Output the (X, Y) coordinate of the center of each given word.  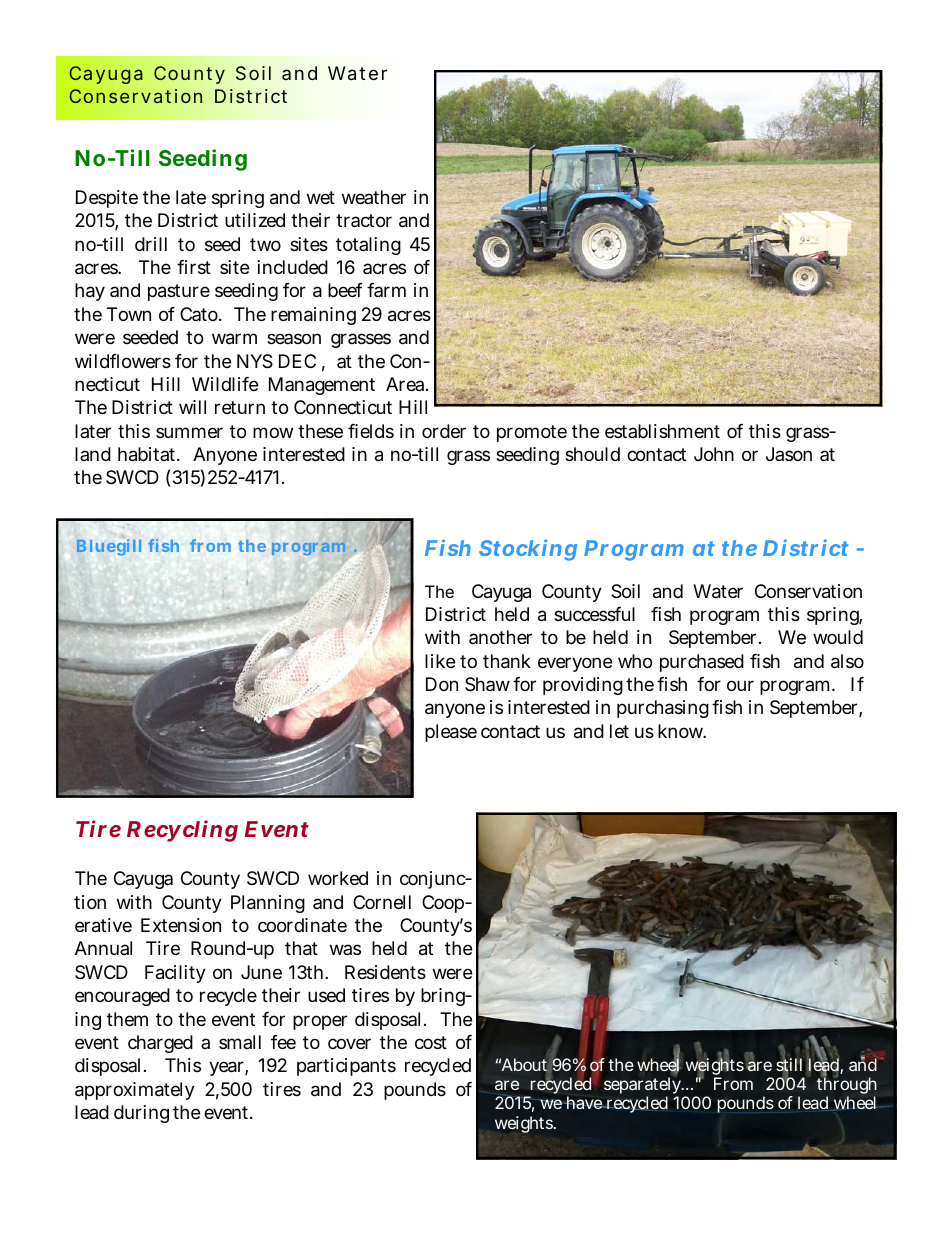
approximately (135, 1091)
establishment (662, 431)
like (440, 661)
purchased (702, 663)
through (847, 1086)
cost (431, 1042)
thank (507, 661)
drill (151, 244)
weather (374, 197)
